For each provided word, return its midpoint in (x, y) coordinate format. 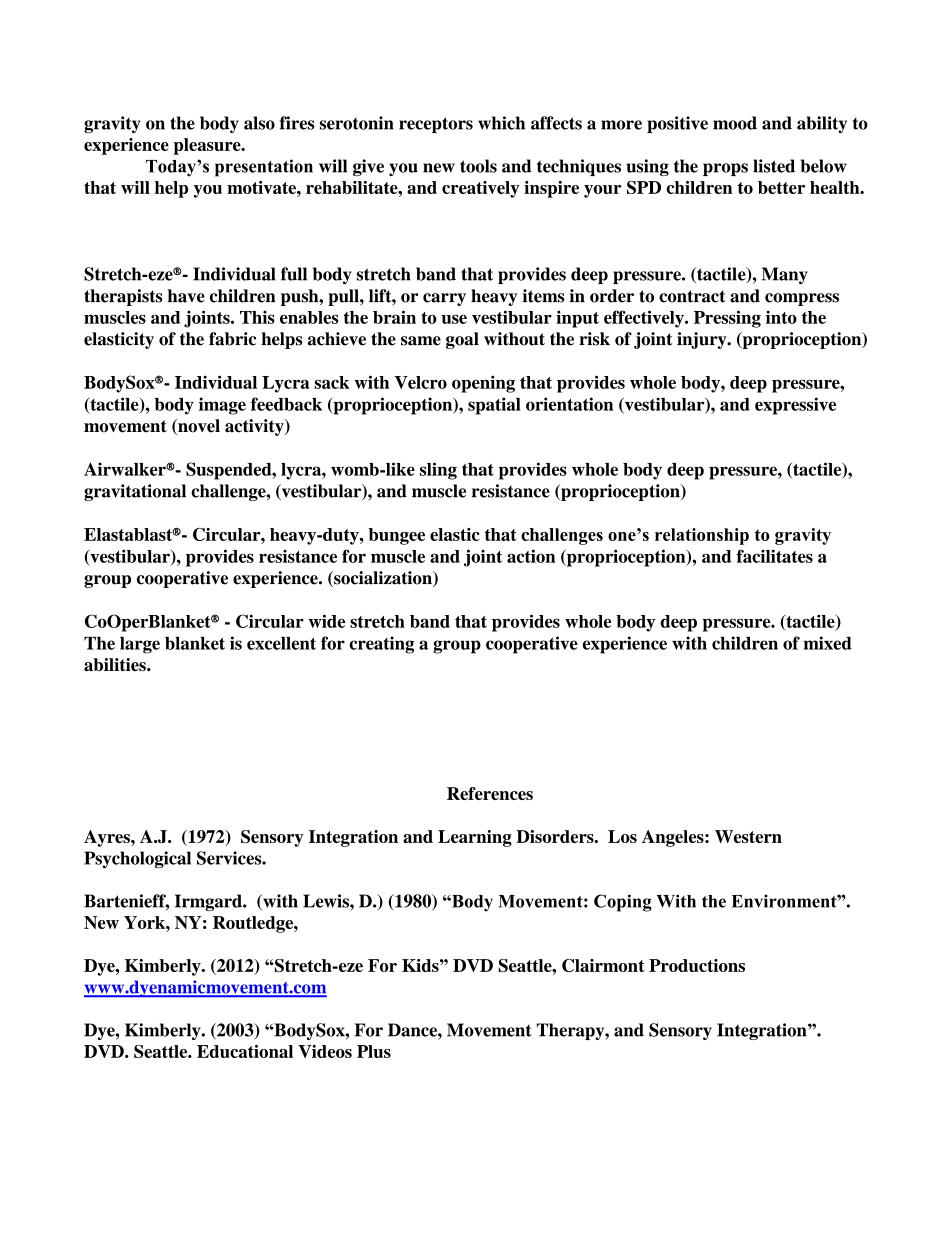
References (490, 793)
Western (748, 836)
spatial (494, 406)
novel (198, 427)
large (140, 645)
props (725, 169)
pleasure (208, 146)
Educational (245, 1051)
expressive (795, 406)
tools (478, 166)
